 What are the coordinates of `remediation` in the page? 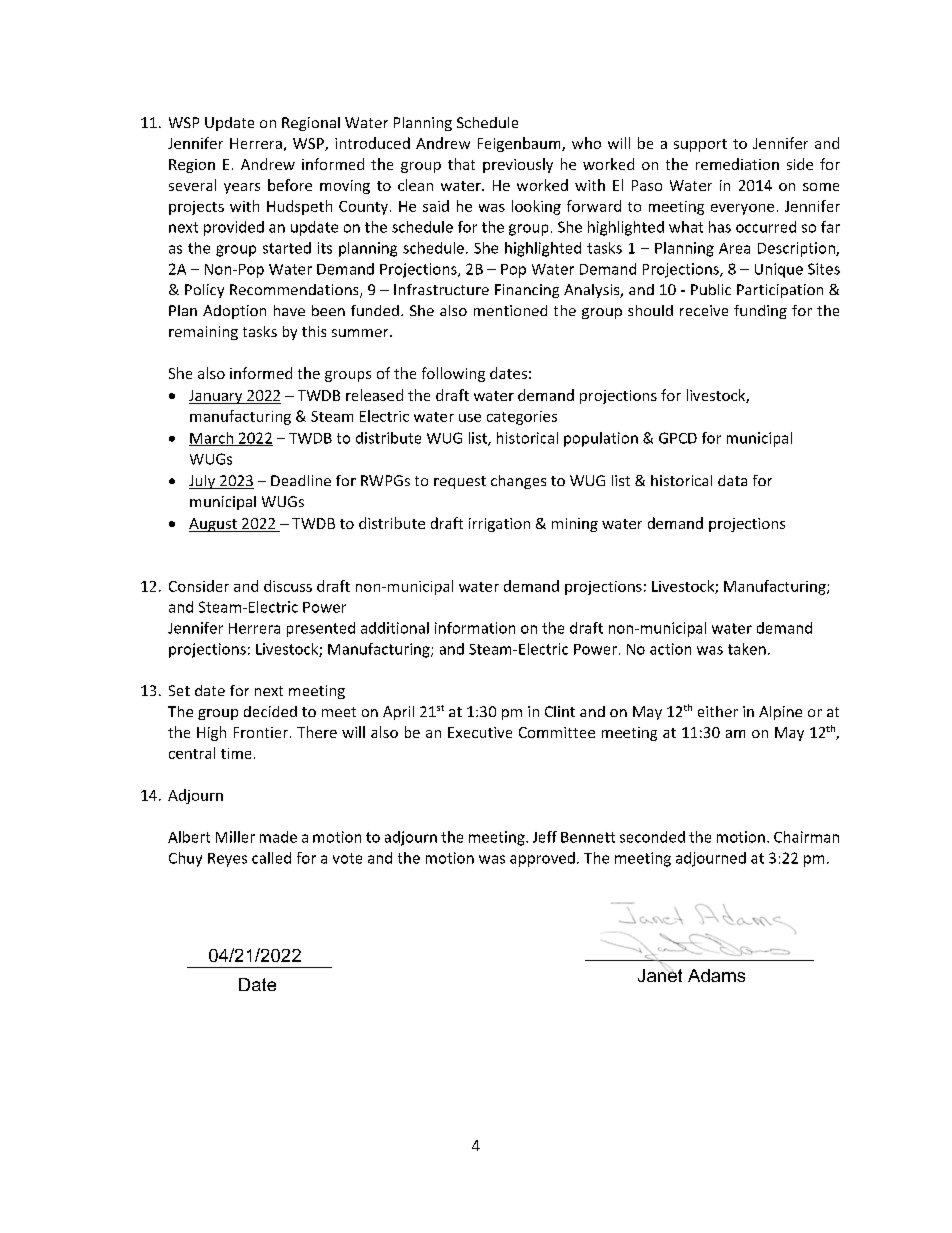 It's located at (737, 164).
